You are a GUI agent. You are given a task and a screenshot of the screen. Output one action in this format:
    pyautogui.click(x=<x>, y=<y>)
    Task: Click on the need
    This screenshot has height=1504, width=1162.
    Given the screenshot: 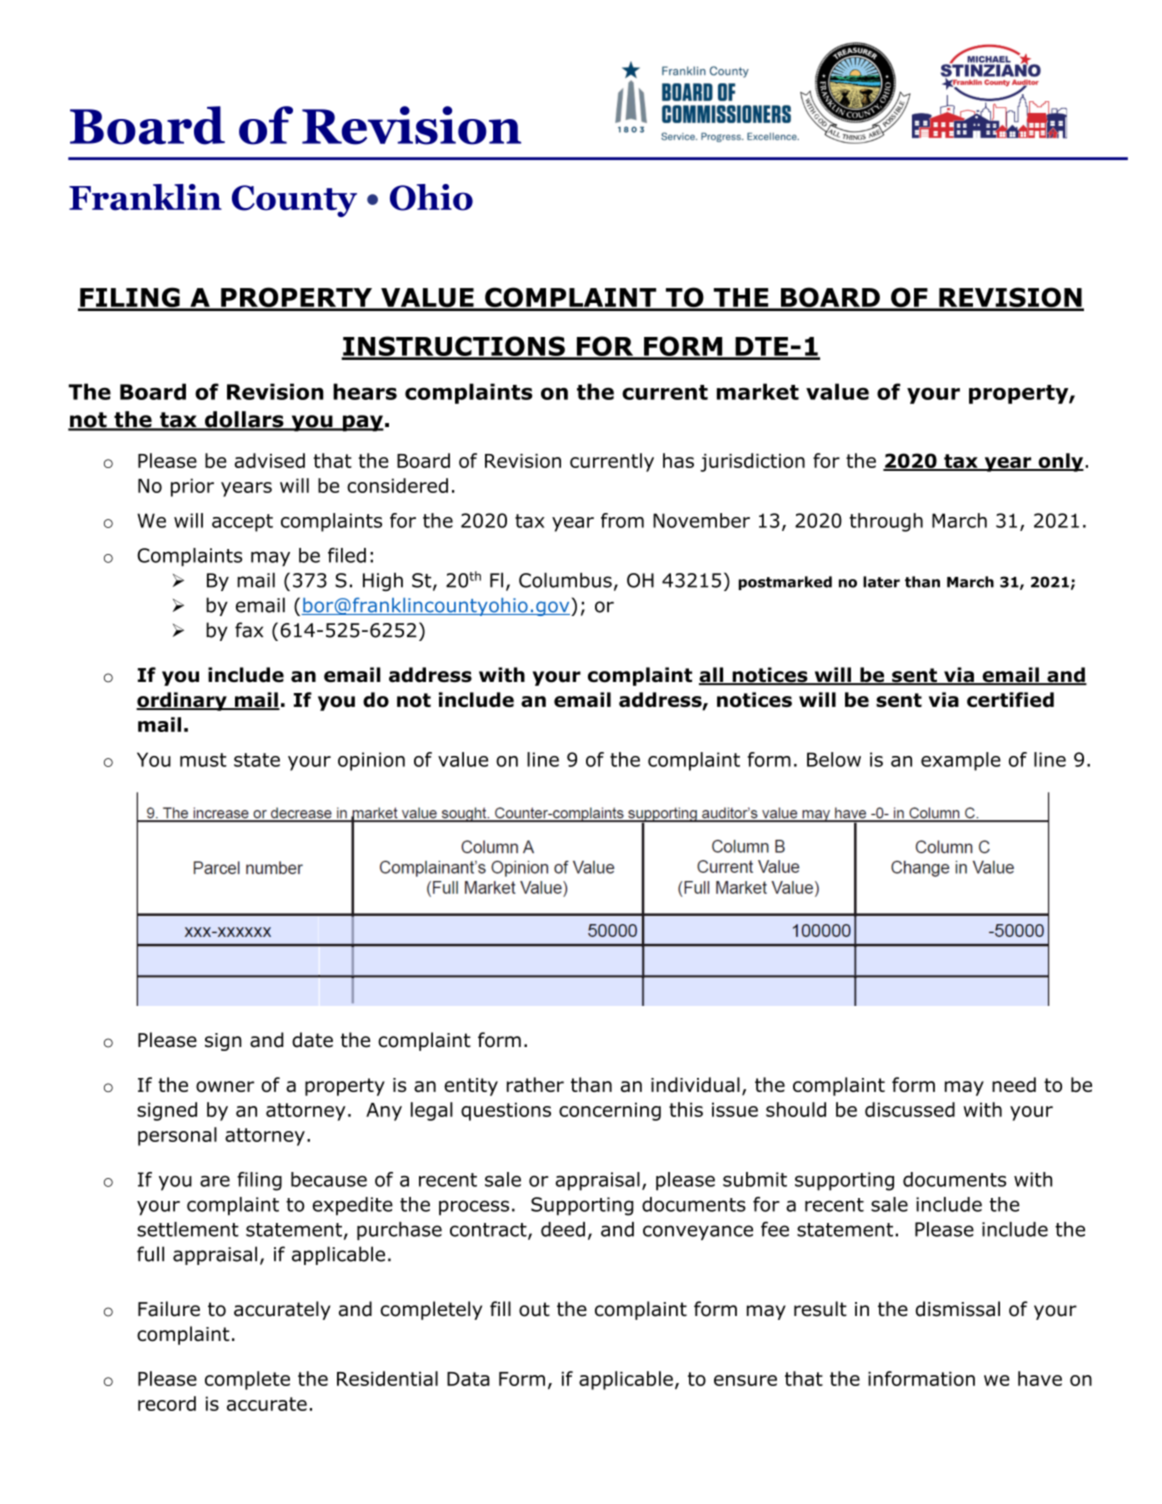 What is the action you would take?
    pyautogui.click(x=1014, y=1084)
